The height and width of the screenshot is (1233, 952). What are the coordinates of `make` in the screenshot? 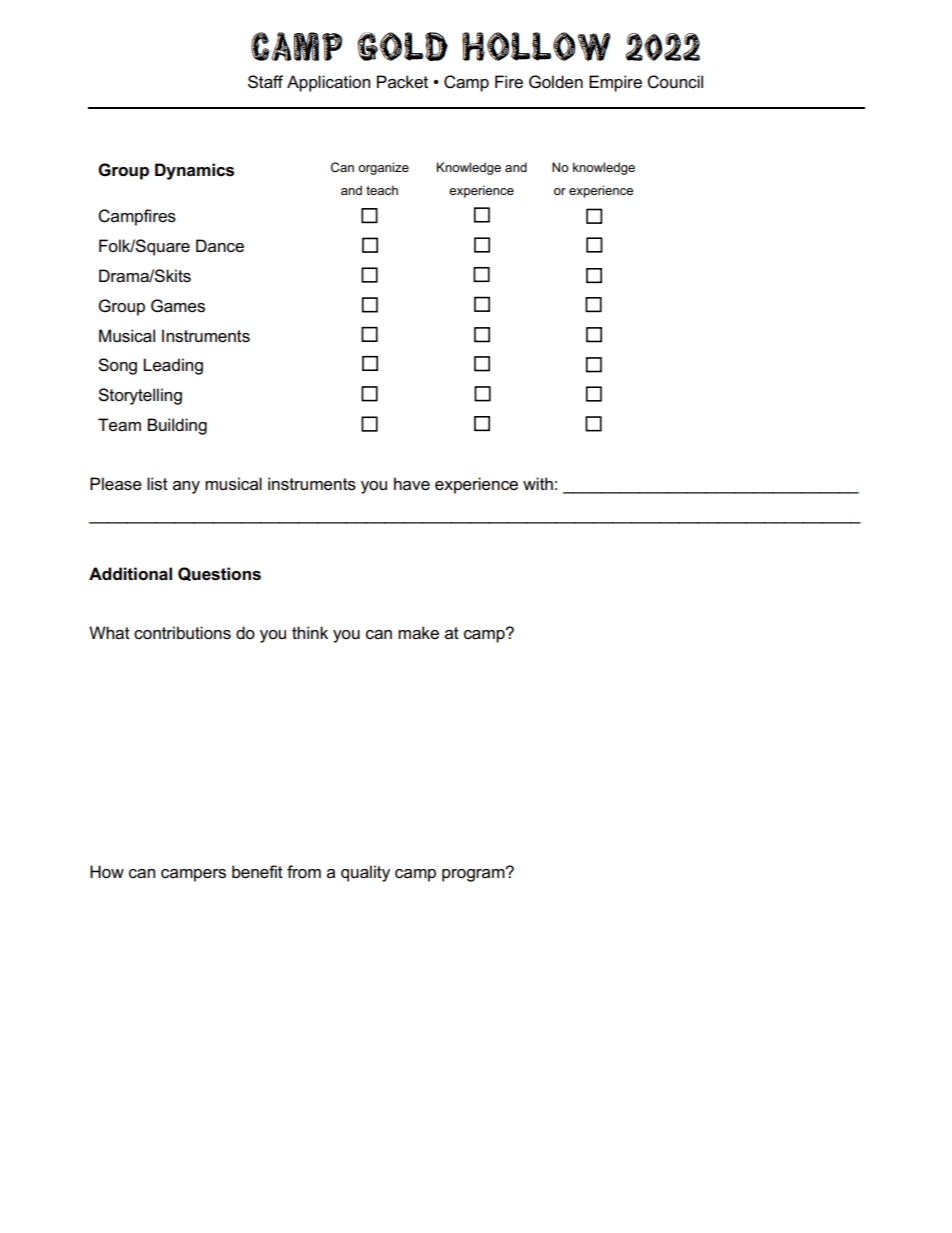 It's located at (418, 633).
